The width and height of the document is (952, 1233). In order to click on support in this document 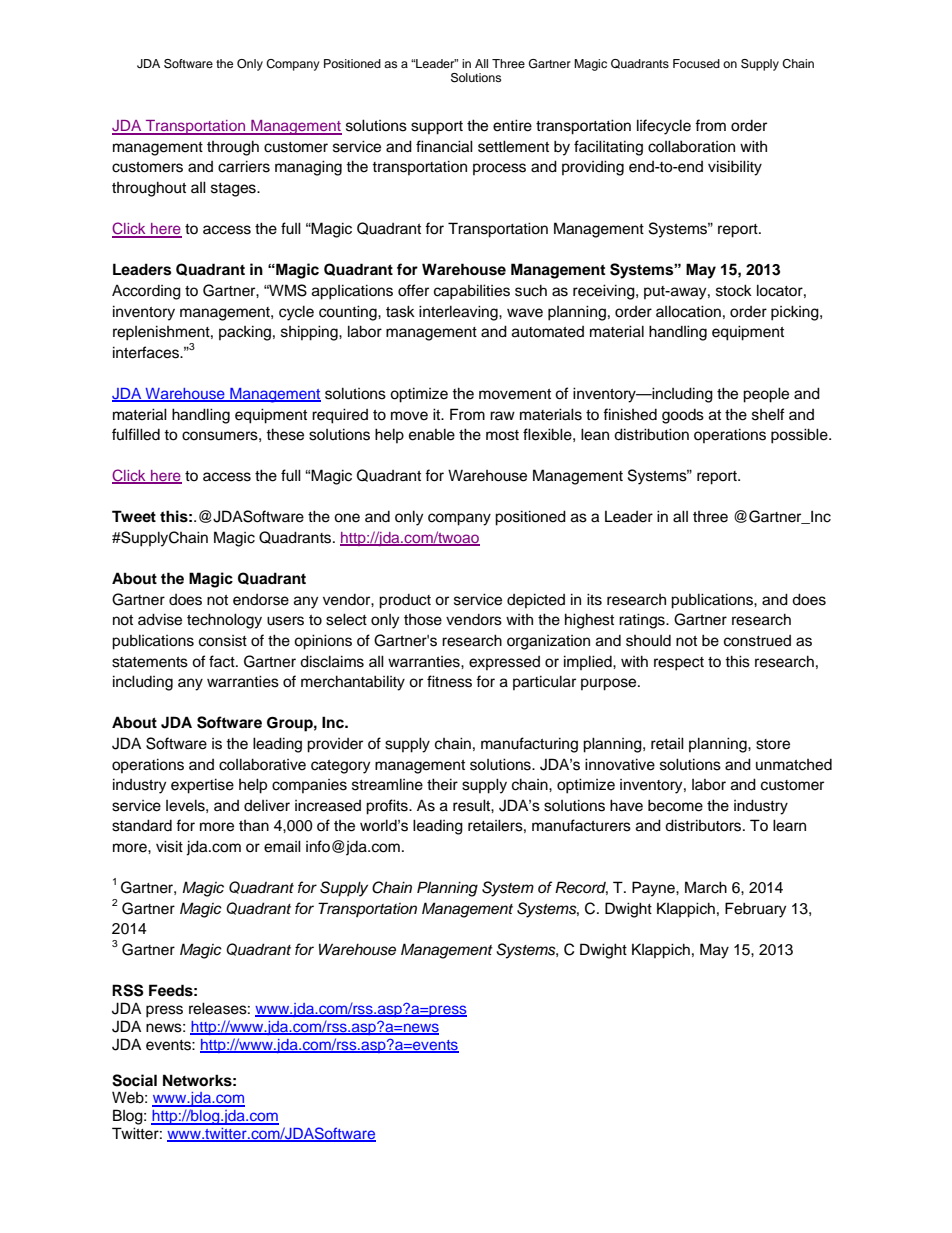, I will do `click(437, 128)`.
